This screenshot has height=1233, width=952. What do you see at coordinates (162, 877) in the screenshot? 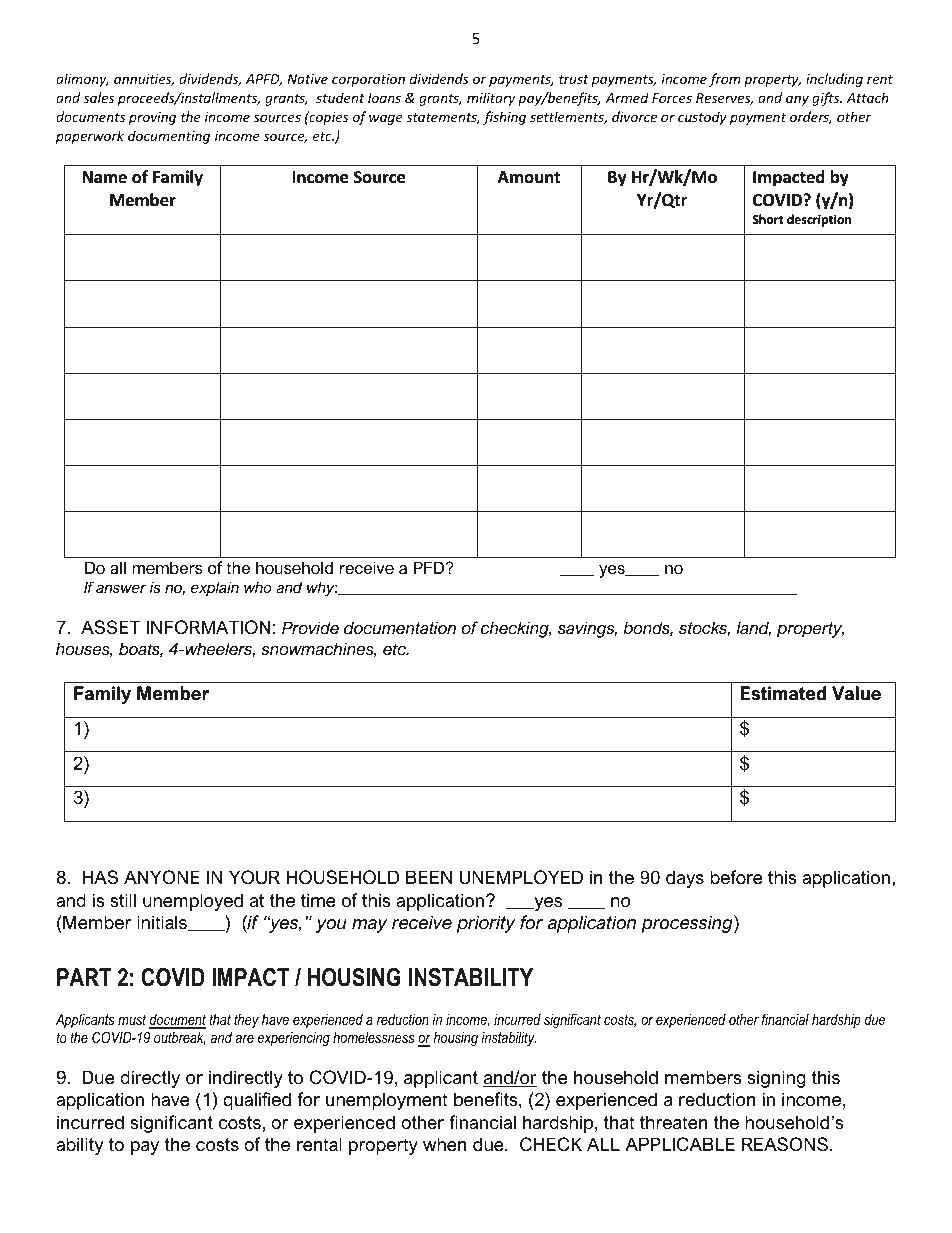
I see `ANYONE` at bounding box center [162, 877].
